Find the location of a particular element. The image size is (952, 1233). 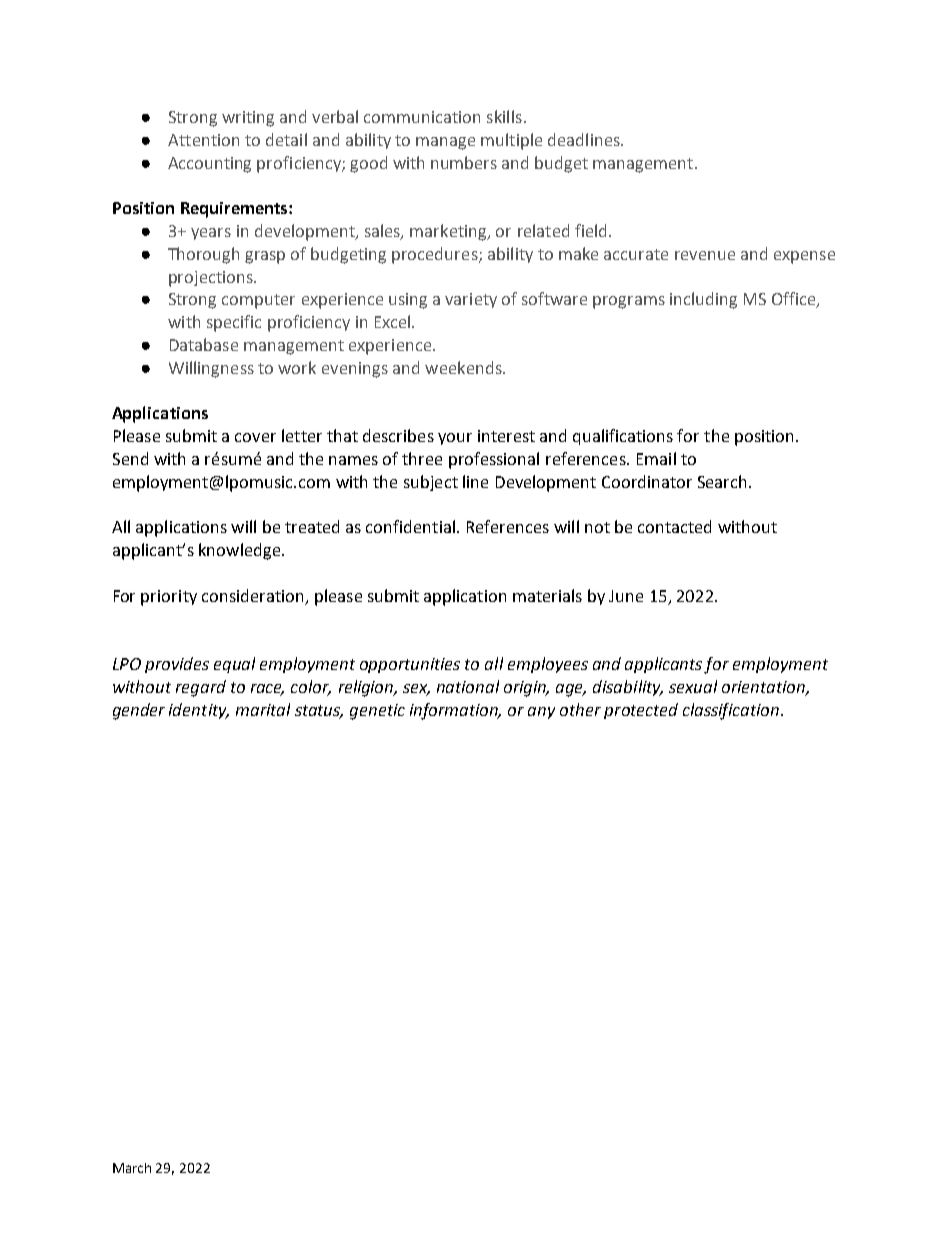

any is located at coordinates (541, 713).
